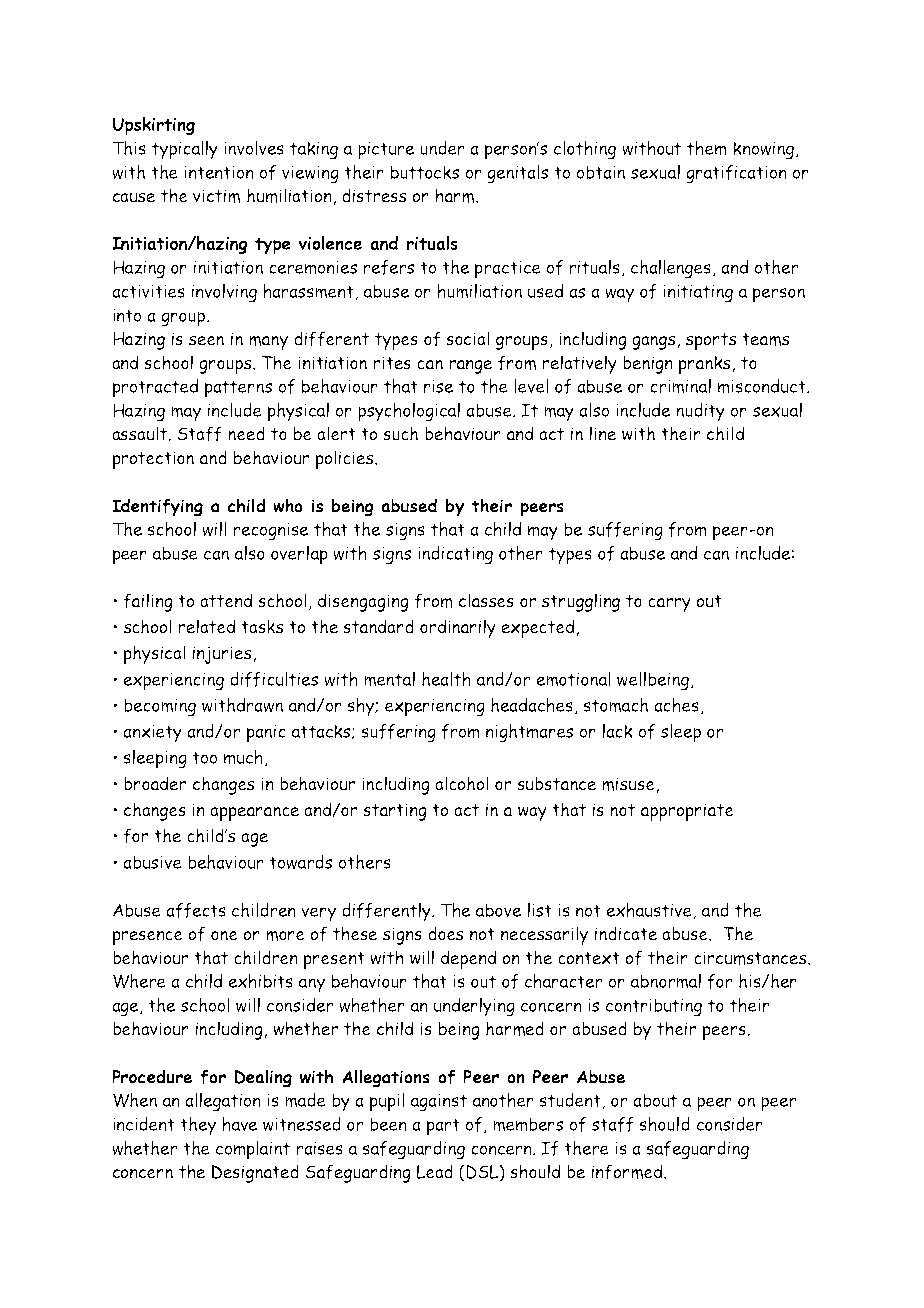 The image size is (924, 1308). What do you see at coordinates (700, 412) in the screenshot?
I see `nudity` at bounding box center [700, 412].
